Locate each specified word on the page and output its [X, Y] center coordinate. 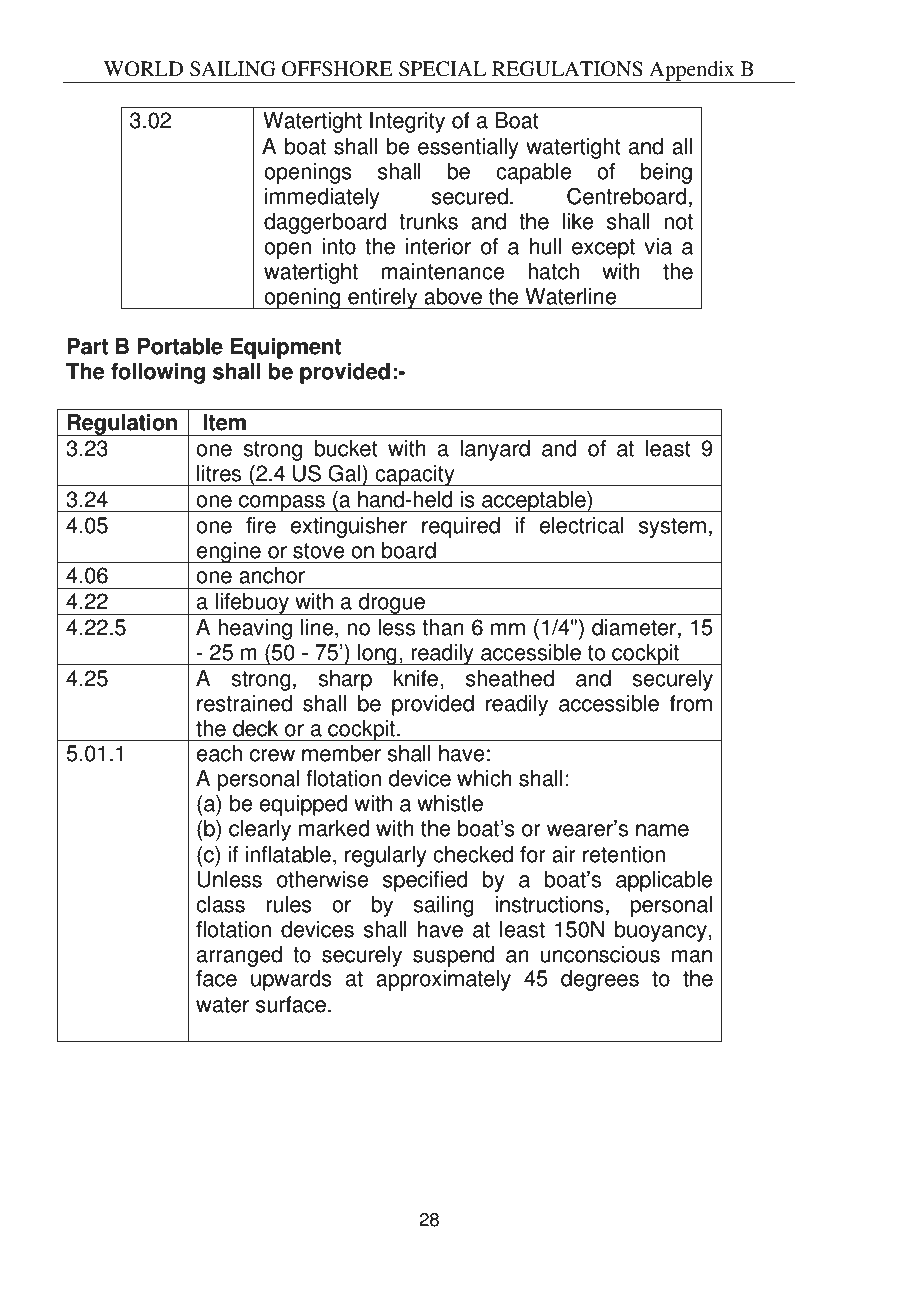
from [691, 703]
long [377, 654]
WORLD [143, 69]
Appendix [692, 72]
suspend [453, 956]
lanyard [495, 450]
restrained [244, 703]
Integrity [407, 122]
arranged [239, 956]
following [158, 373]
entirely [383, 298]
